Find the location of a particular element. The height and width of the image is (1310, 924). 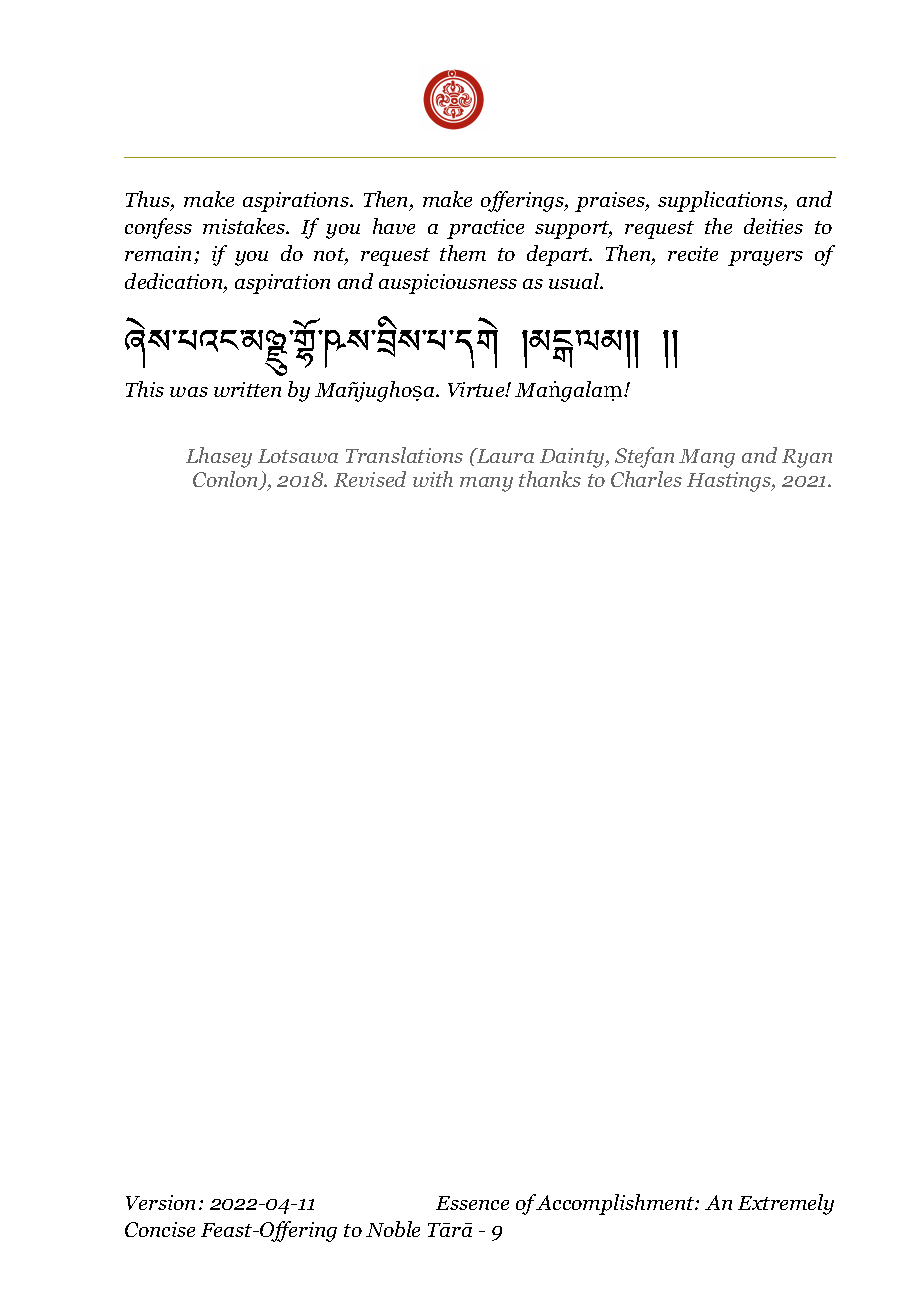

many is located at coordinates (486, 484).
